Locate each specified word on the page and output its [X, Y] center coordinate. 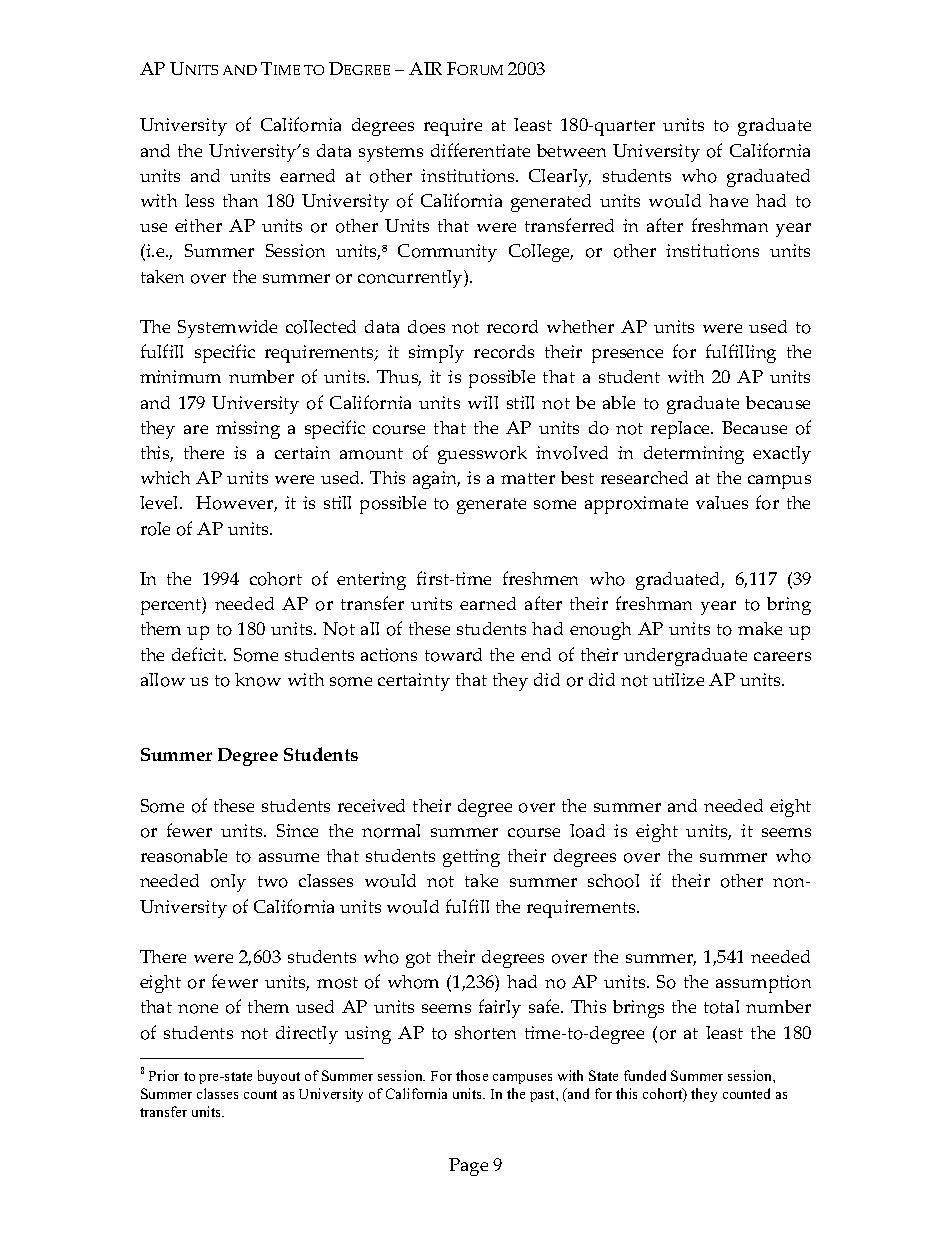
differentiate [480, 150]
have [728, 200]
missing [248, 430]
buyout [279, 1077]
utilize [678, 679]
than [240, 200]
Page [468, 1167]
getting [471, 858]
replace [681, 430]
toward [453, 655]
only [228, 883]
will [483, 402]
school [613, 881]
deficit [199, 654]
